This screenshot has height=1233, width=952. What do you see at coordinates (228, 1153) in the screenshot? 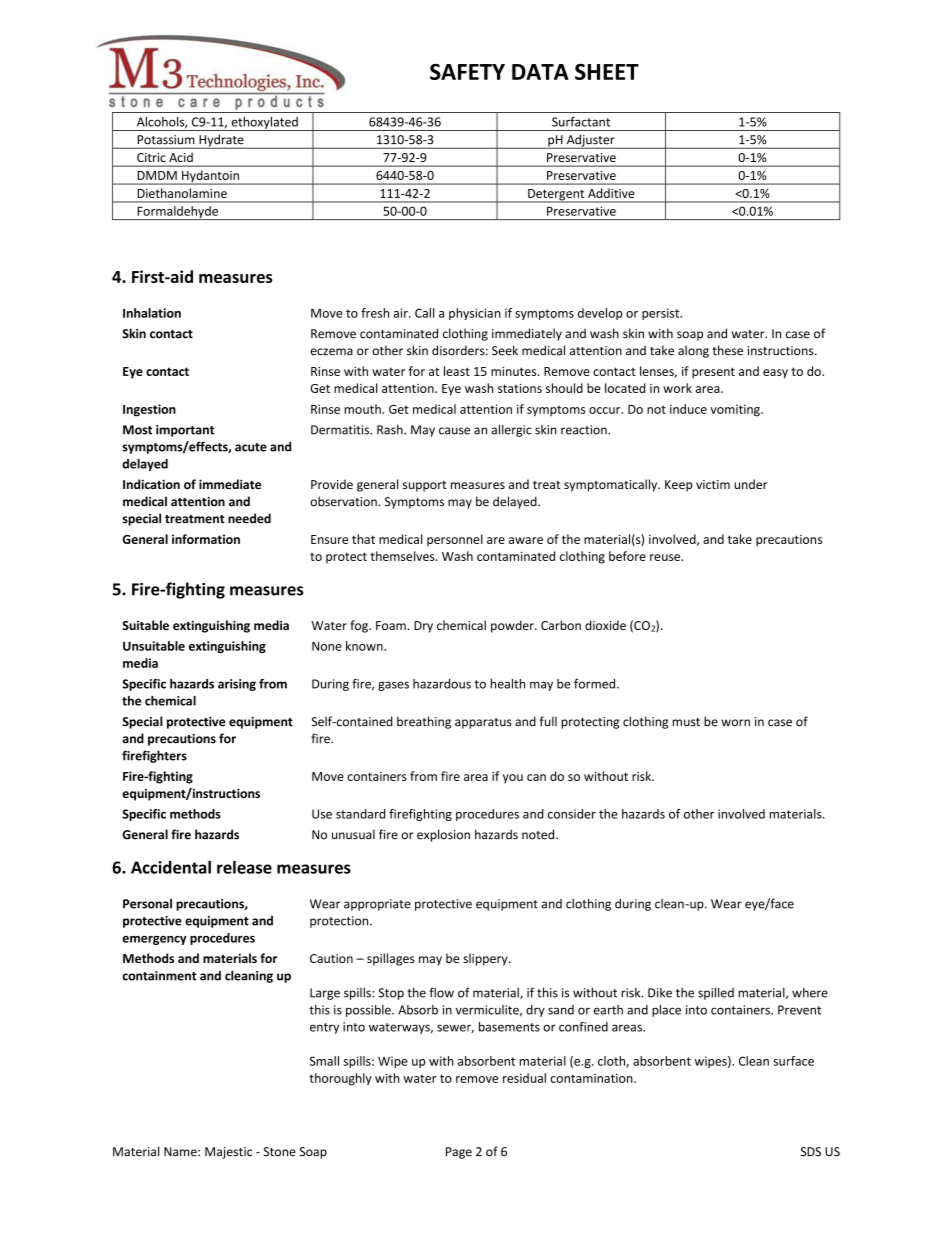
I see `Majestic` at bounding box center [228, 1153].
